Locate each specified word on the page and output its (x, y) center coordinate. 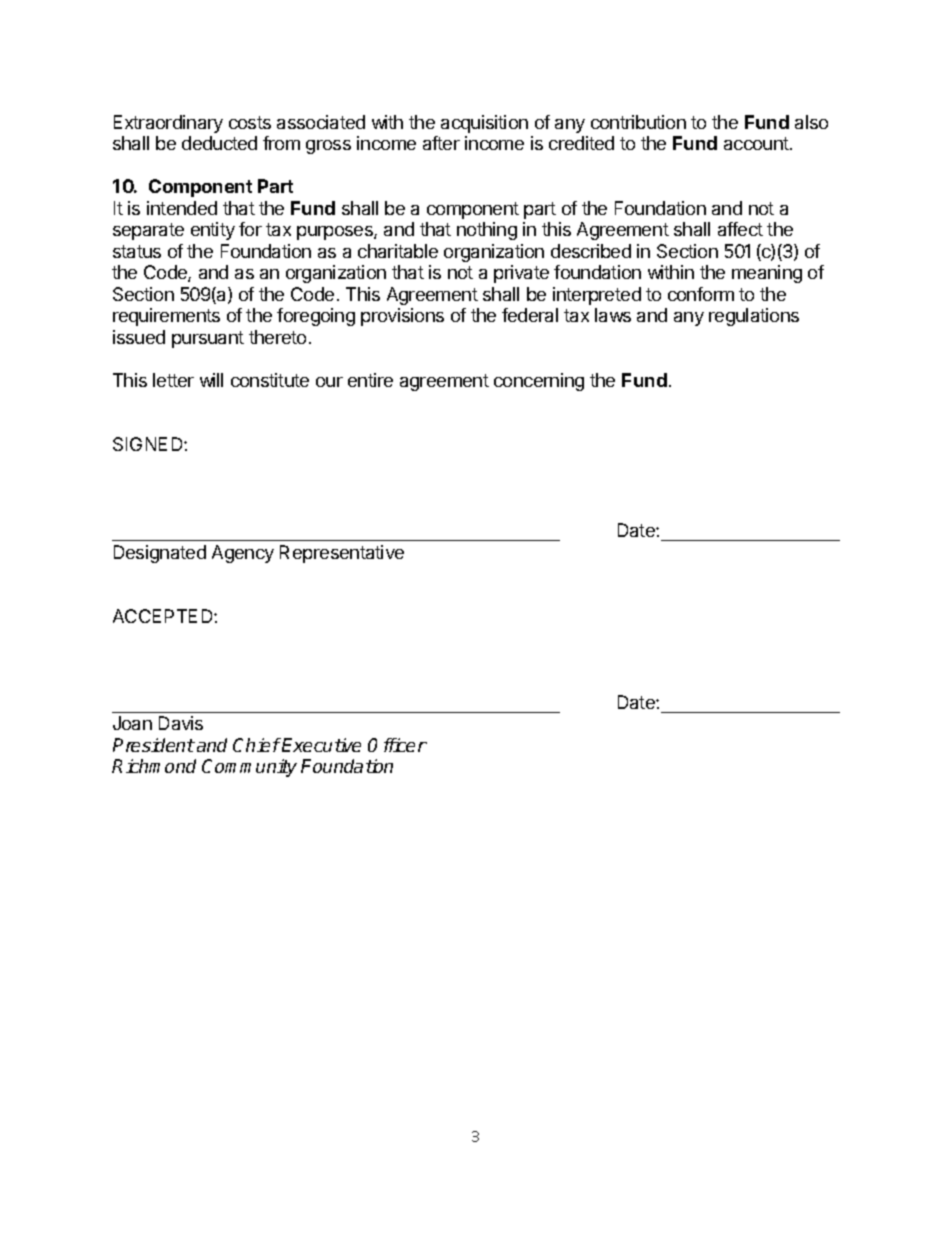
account (757, 143)
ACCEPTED (164, 616)
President (154, 745)
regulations (754, 317)
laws (613, 315)
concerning (539, 382)
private (521, 274)
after (441, 143)
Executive (320, 745)
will (211, 380)
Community (249, 768)
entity (213, 231)
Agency (243, 554)
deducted (219, 143)
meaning (767, 274)
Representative (342, 554)
